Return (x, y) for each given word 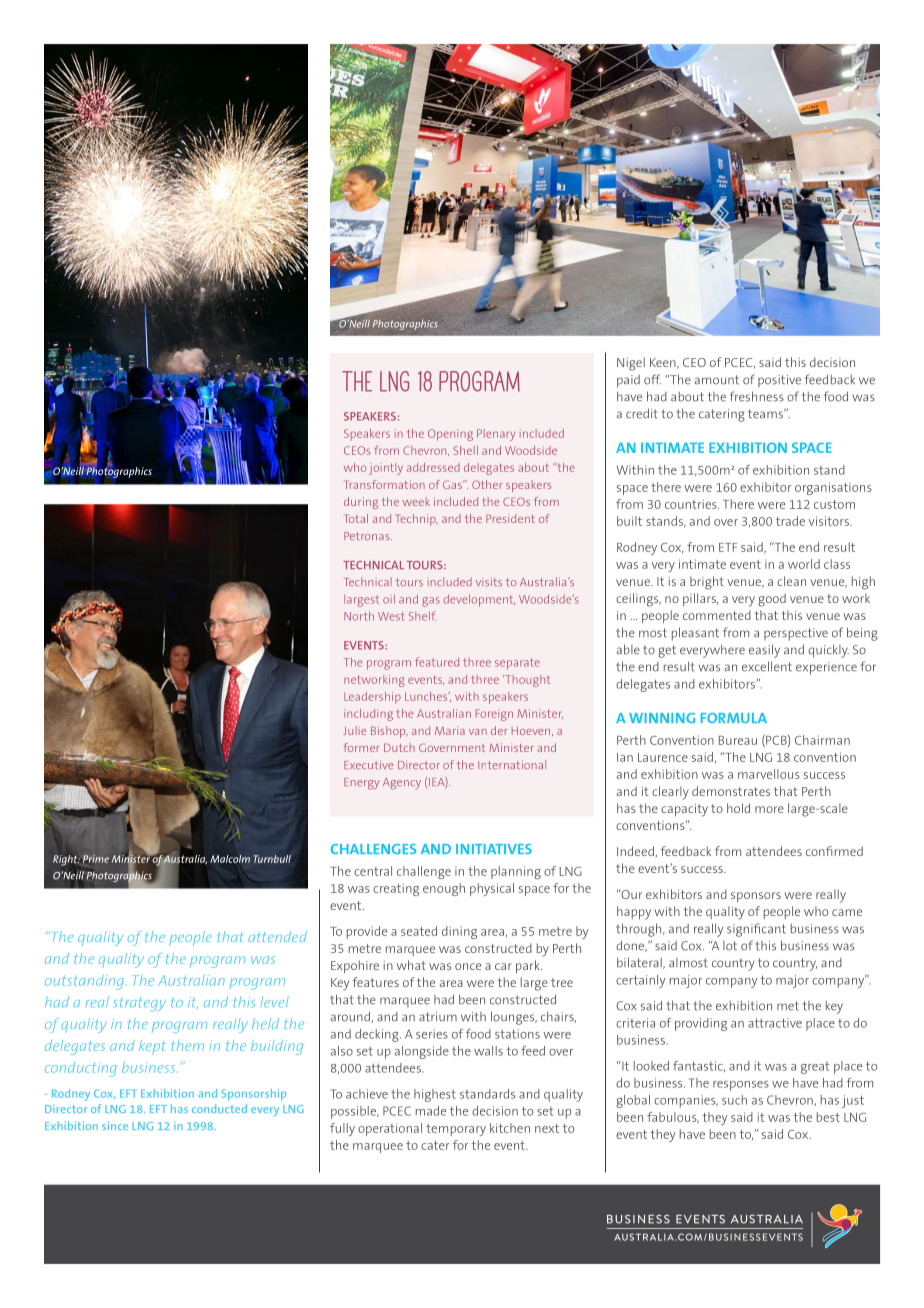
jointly (386, 469)
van (478, 732)
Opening (450, 435)
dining (459, 932)
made (431, 1111)
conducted (219, 1108)
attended (278, 936)
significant (756, 930)
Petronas (368, 536)
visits (489, 582)
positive (779, 381)
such (734, 1100)
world (804, 564)
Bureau (738, 740)
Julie (354, 730)
